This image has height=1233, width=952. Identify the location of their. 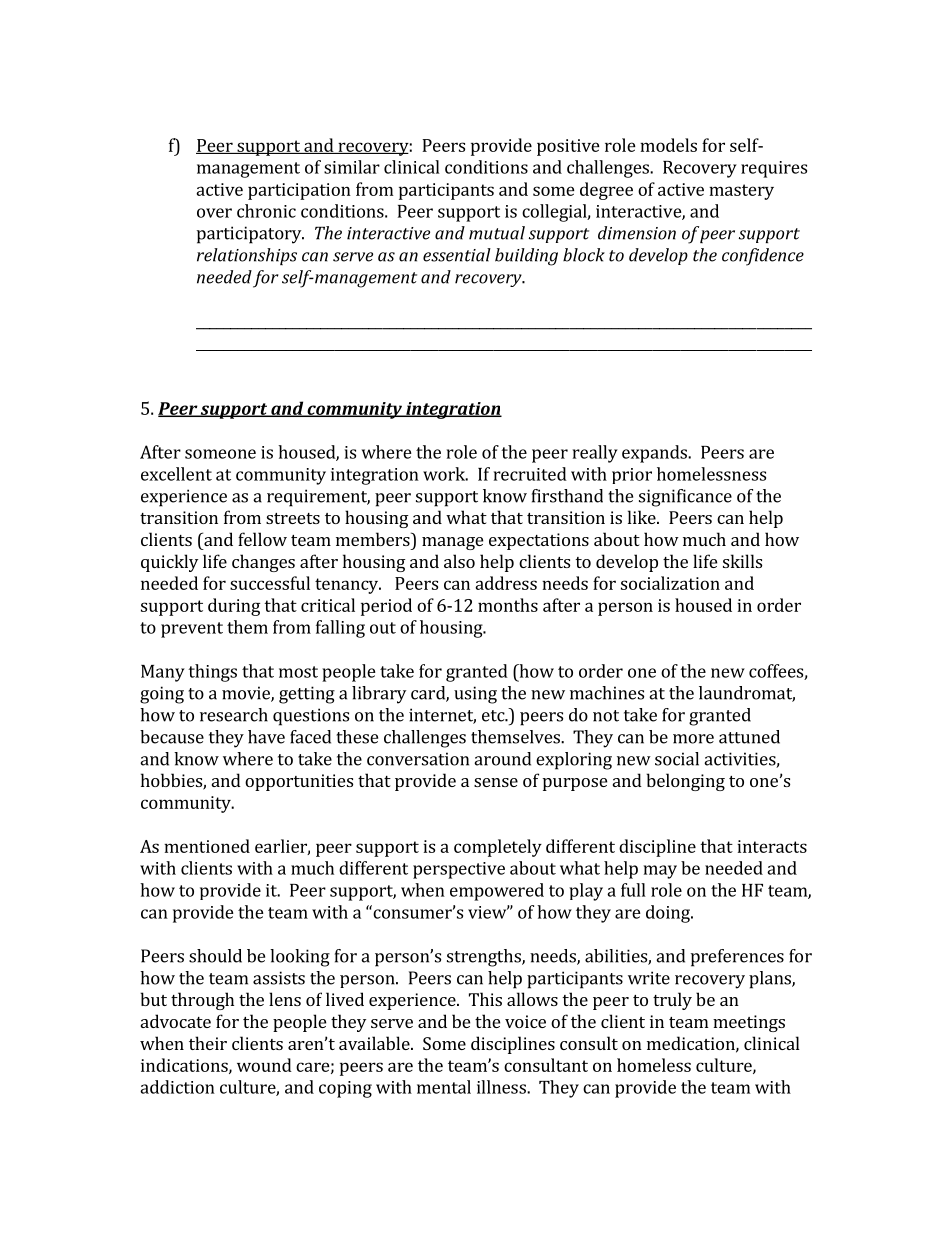
(208, 1043).
